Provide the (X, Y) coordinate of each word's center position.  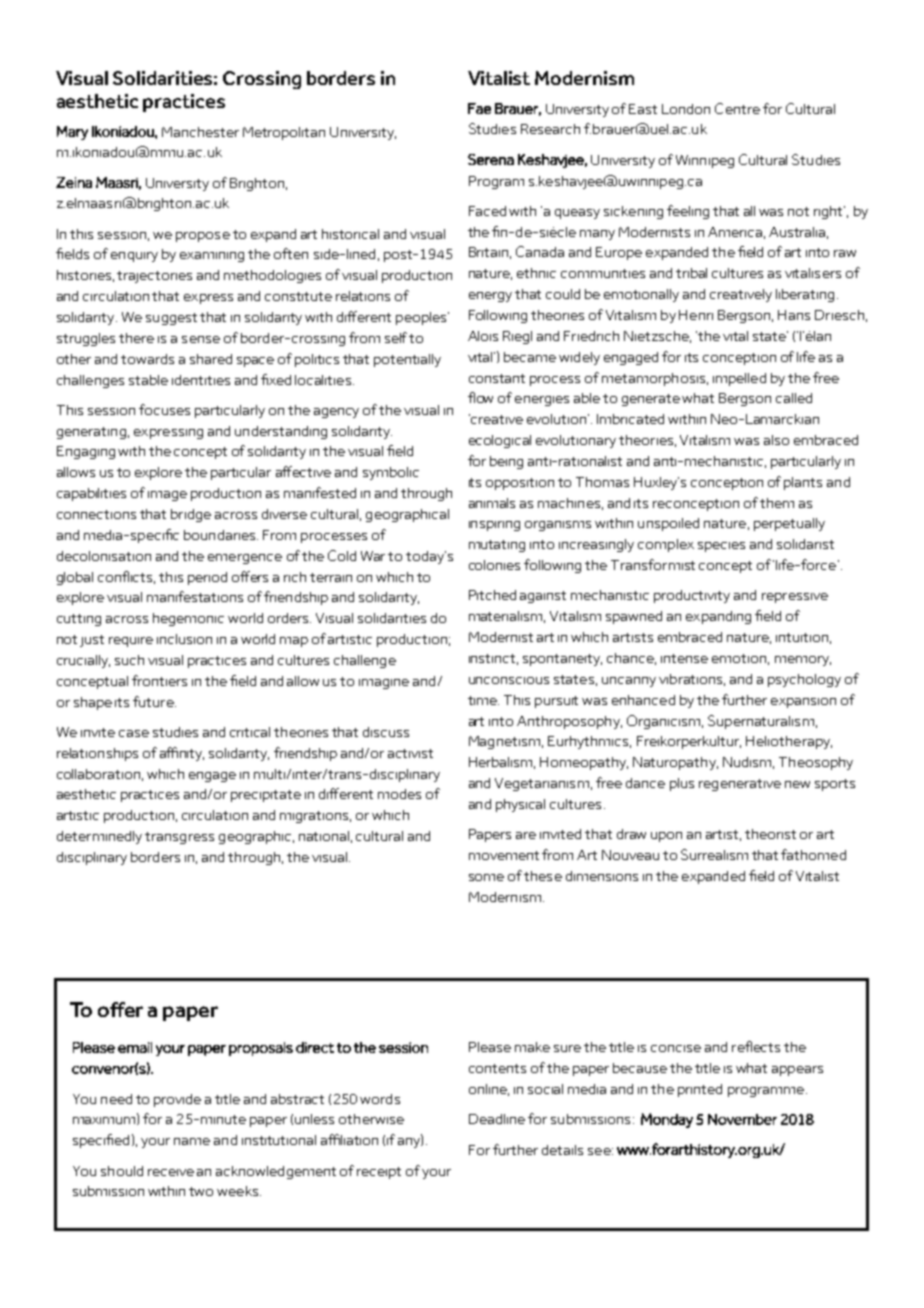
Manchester (200, 132)
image (167, 496)
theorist (770, 834)
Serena (491, 159)
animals (492, 503)
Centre (737, 108)
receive (171, 1172)
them (777, 503)
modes (399, 794)
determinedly (99, 837)
